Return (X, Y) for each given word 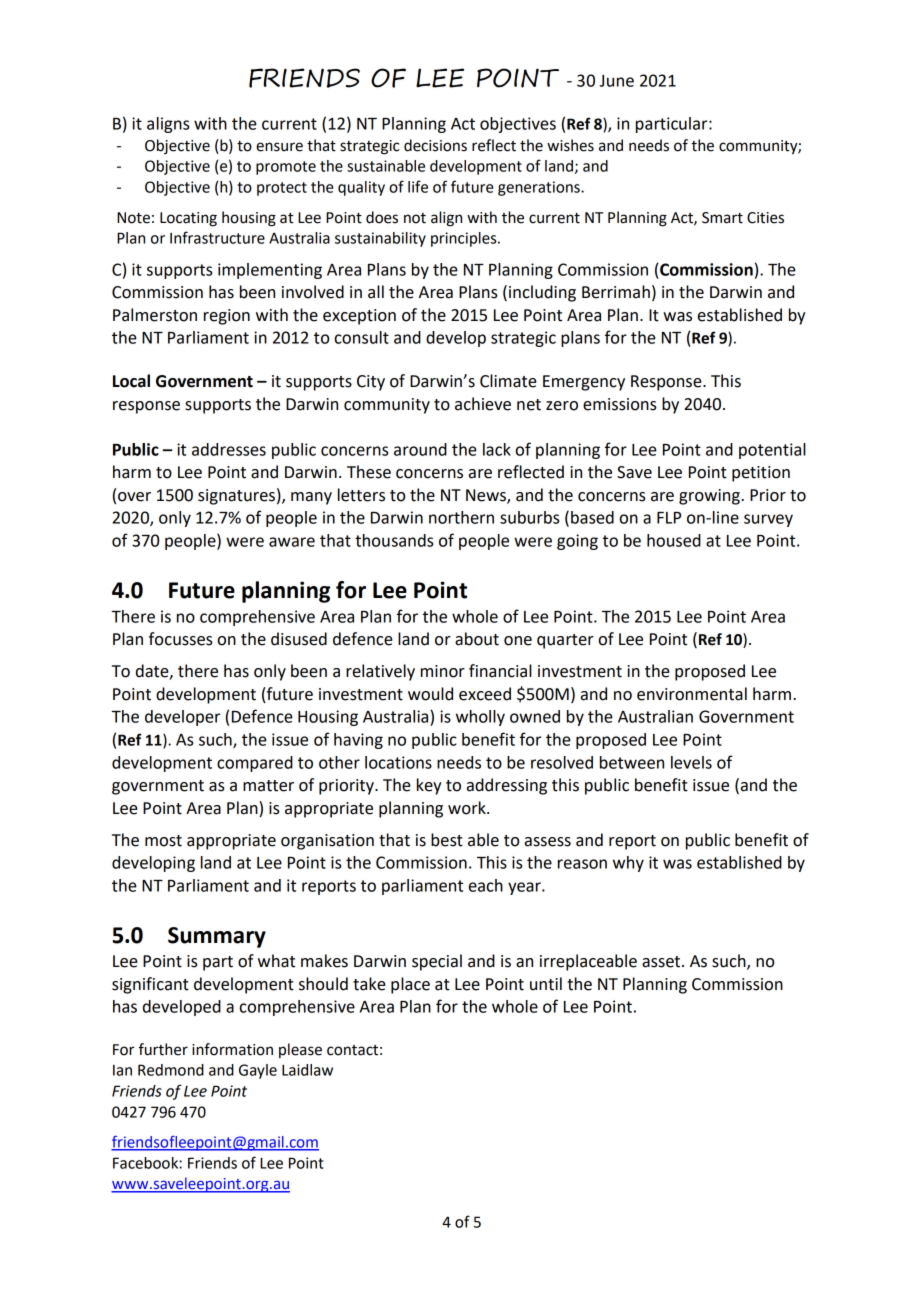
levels (691, 762)
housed (674, 540)
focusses (181, 639)
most (163, 841)
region (227, 317)
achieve (483, 404)
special (437, 962)
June (616, 81)
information (232, 1049)
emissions (620, 404)
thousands (394, 540)
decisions (435, 145)
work (468, 808)
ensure (279, 147)
